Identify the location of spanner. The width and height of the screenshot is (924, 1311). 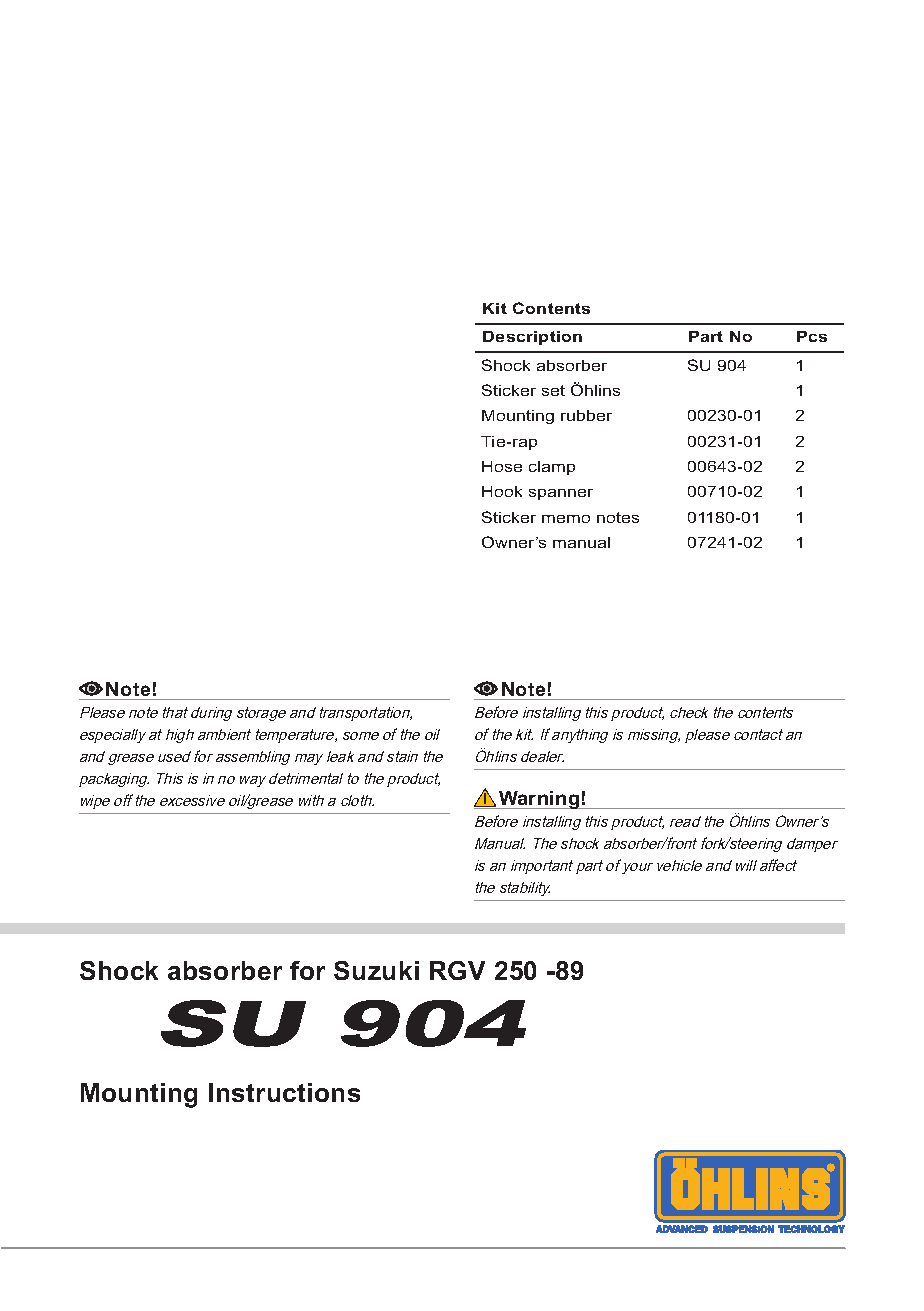
(561, 494).
